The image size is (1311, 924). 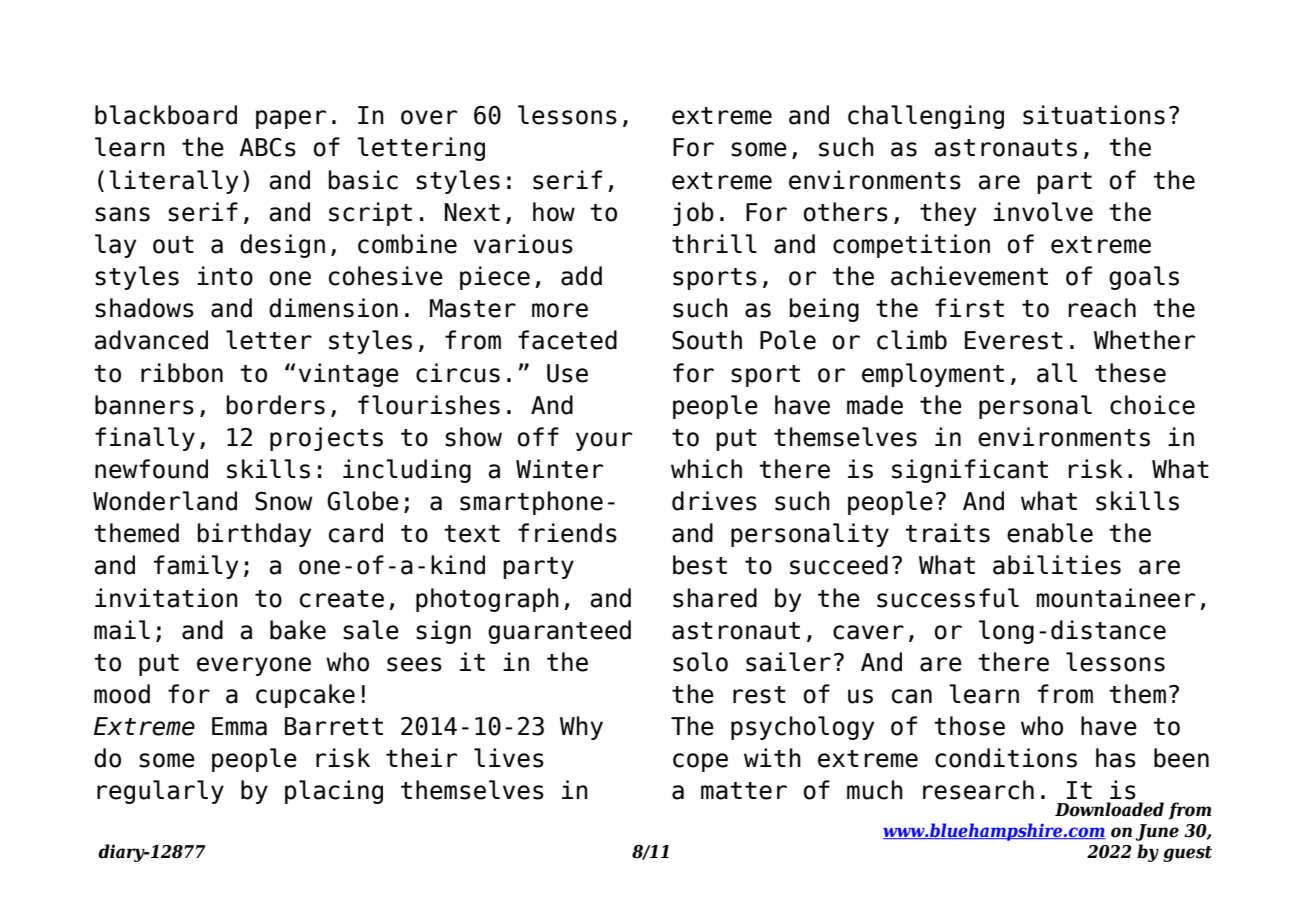 What do you see at coordinates (1109, 809) in the image?
I see `Downloaded` at bounding box center [1109, 809].
